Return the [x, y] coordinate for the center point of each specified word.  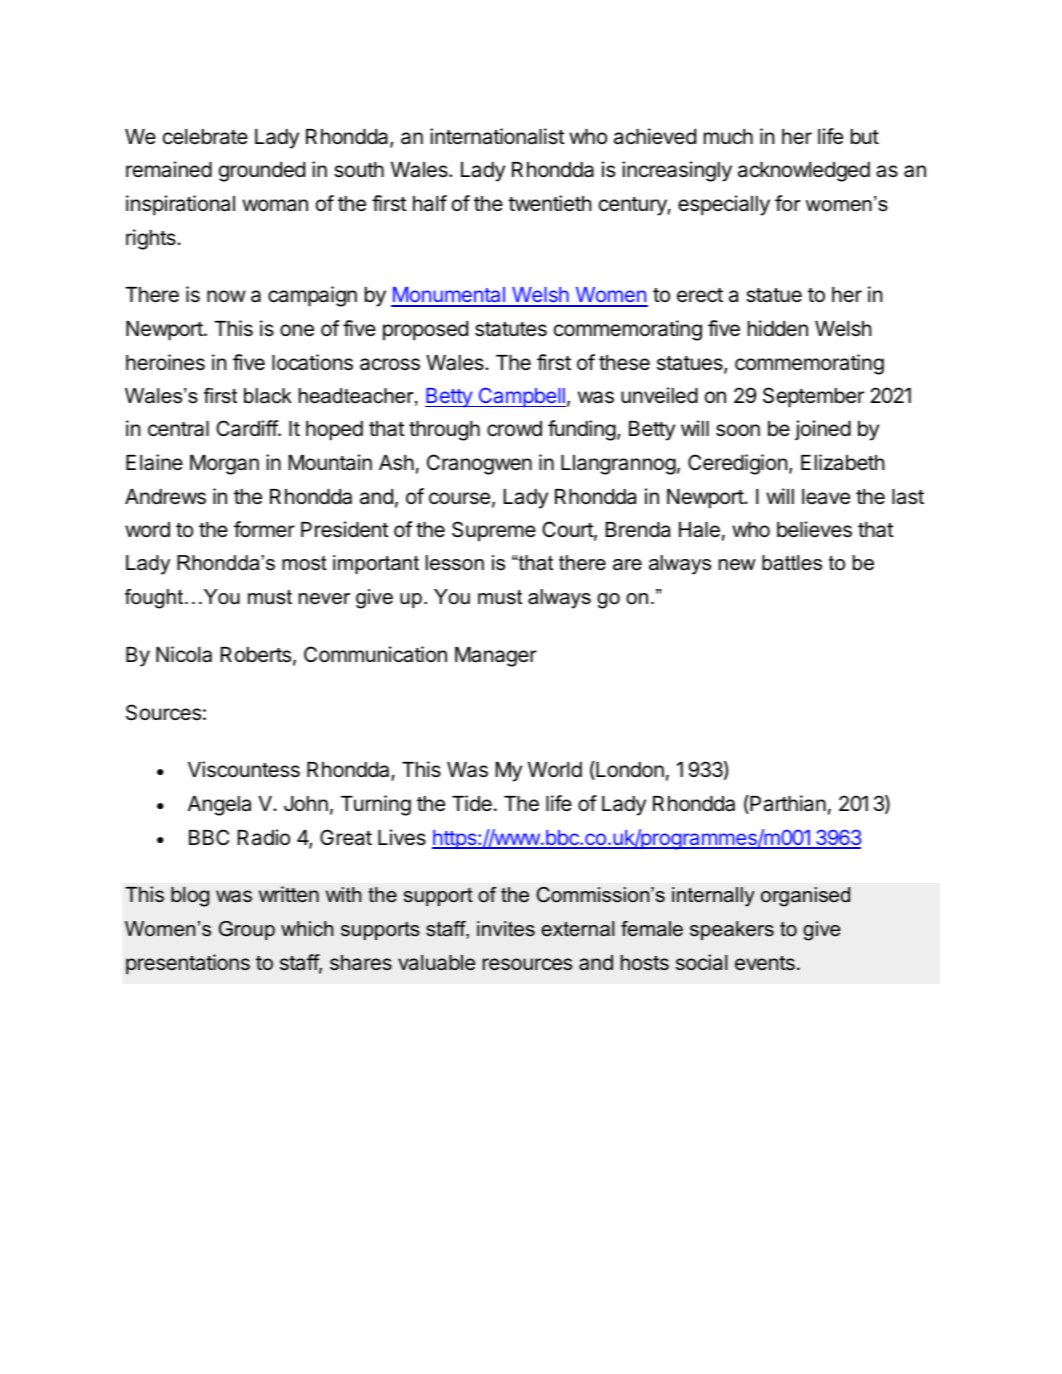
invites [506, 929]
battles [792, 563]
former [264, 529]
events [765, 963]
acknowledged [804, 172]
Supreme [494, 531]
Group [247, 930]
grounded [262, 172]
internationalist [497, 136]
